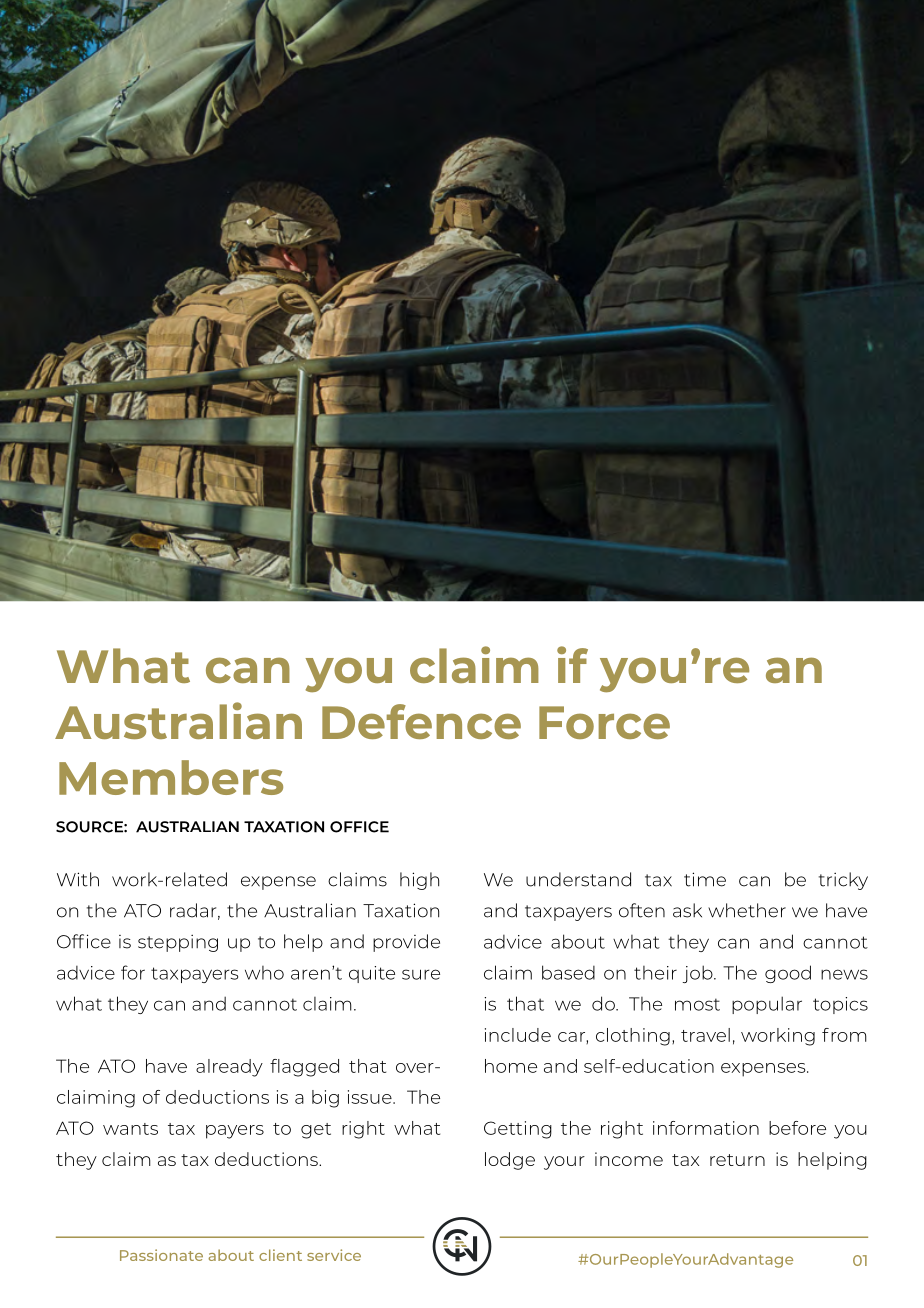 The image size is (924, 1308). What do you see at coordinates (171, 777) in the page?
I see `Members` at bounding box center [171, 777].
